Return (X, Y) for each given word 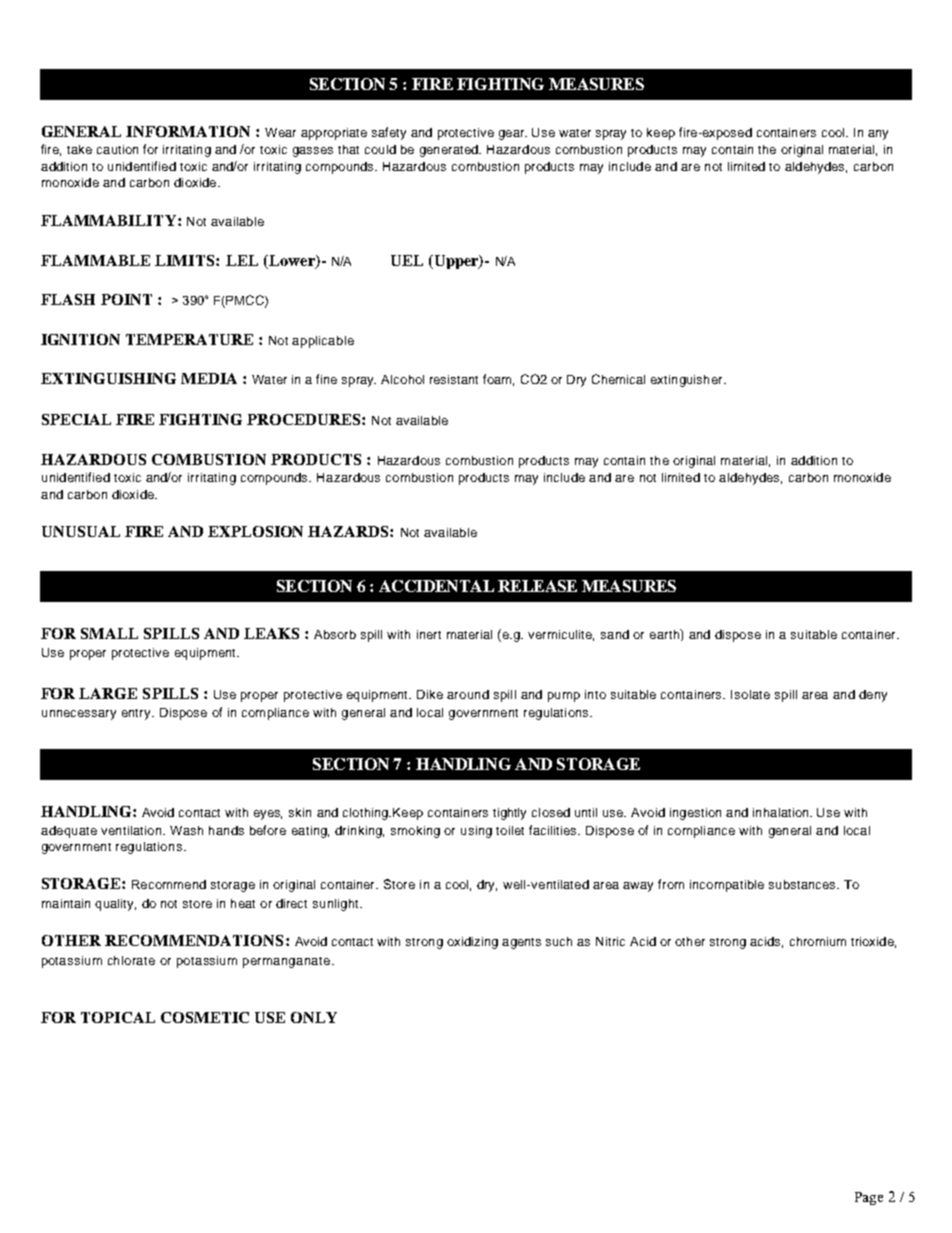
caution (117, 149)
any (878, 135)
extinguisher (688, 381)
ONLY (314, 1017)
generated (450, 151)
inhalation (782, 812)
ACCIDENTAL (436, 586)
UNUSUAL (81, 531)
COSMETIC (205, 1017)
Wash (186, 830)
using (476, 832)
